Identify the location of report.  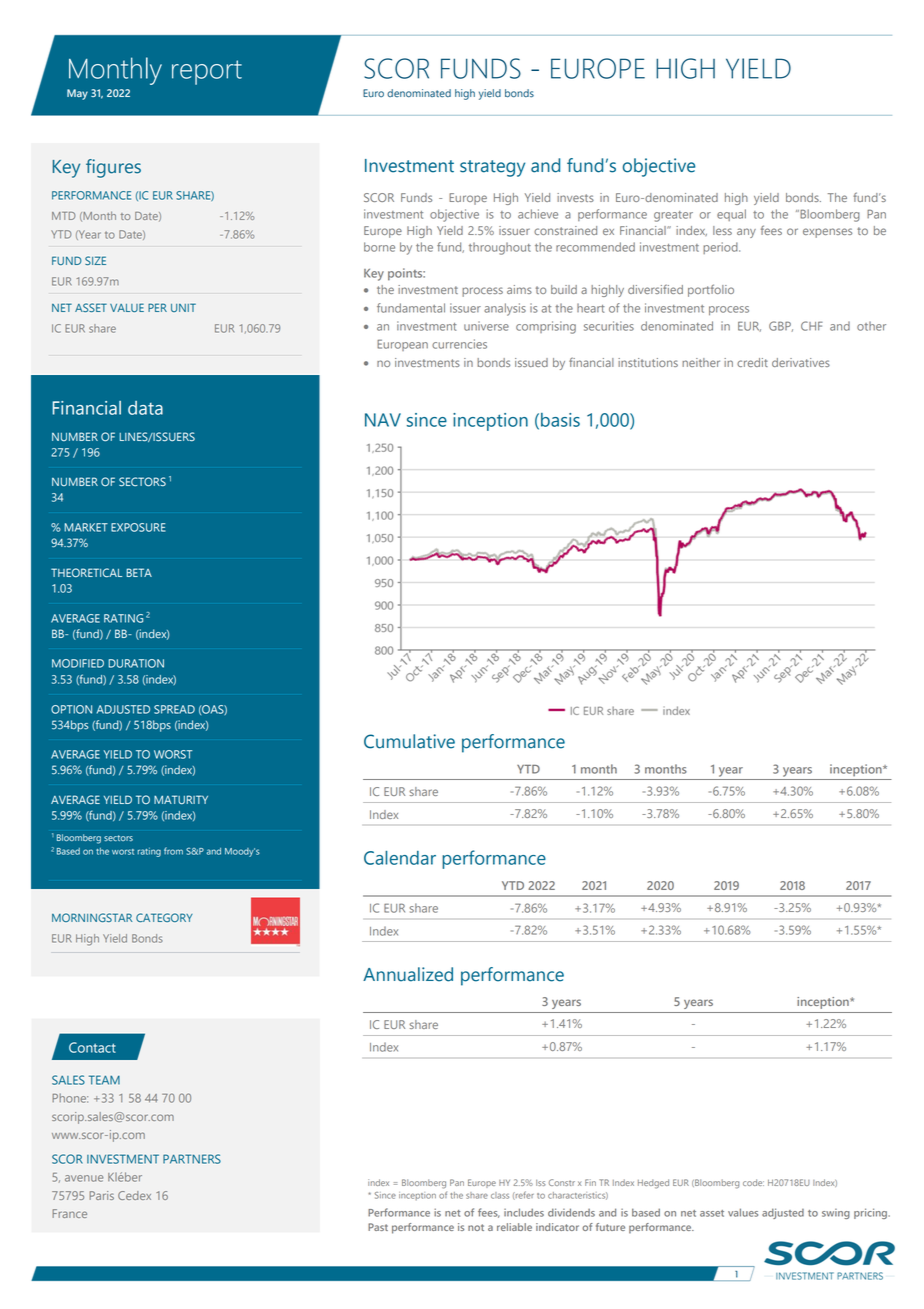
(207, 72).
